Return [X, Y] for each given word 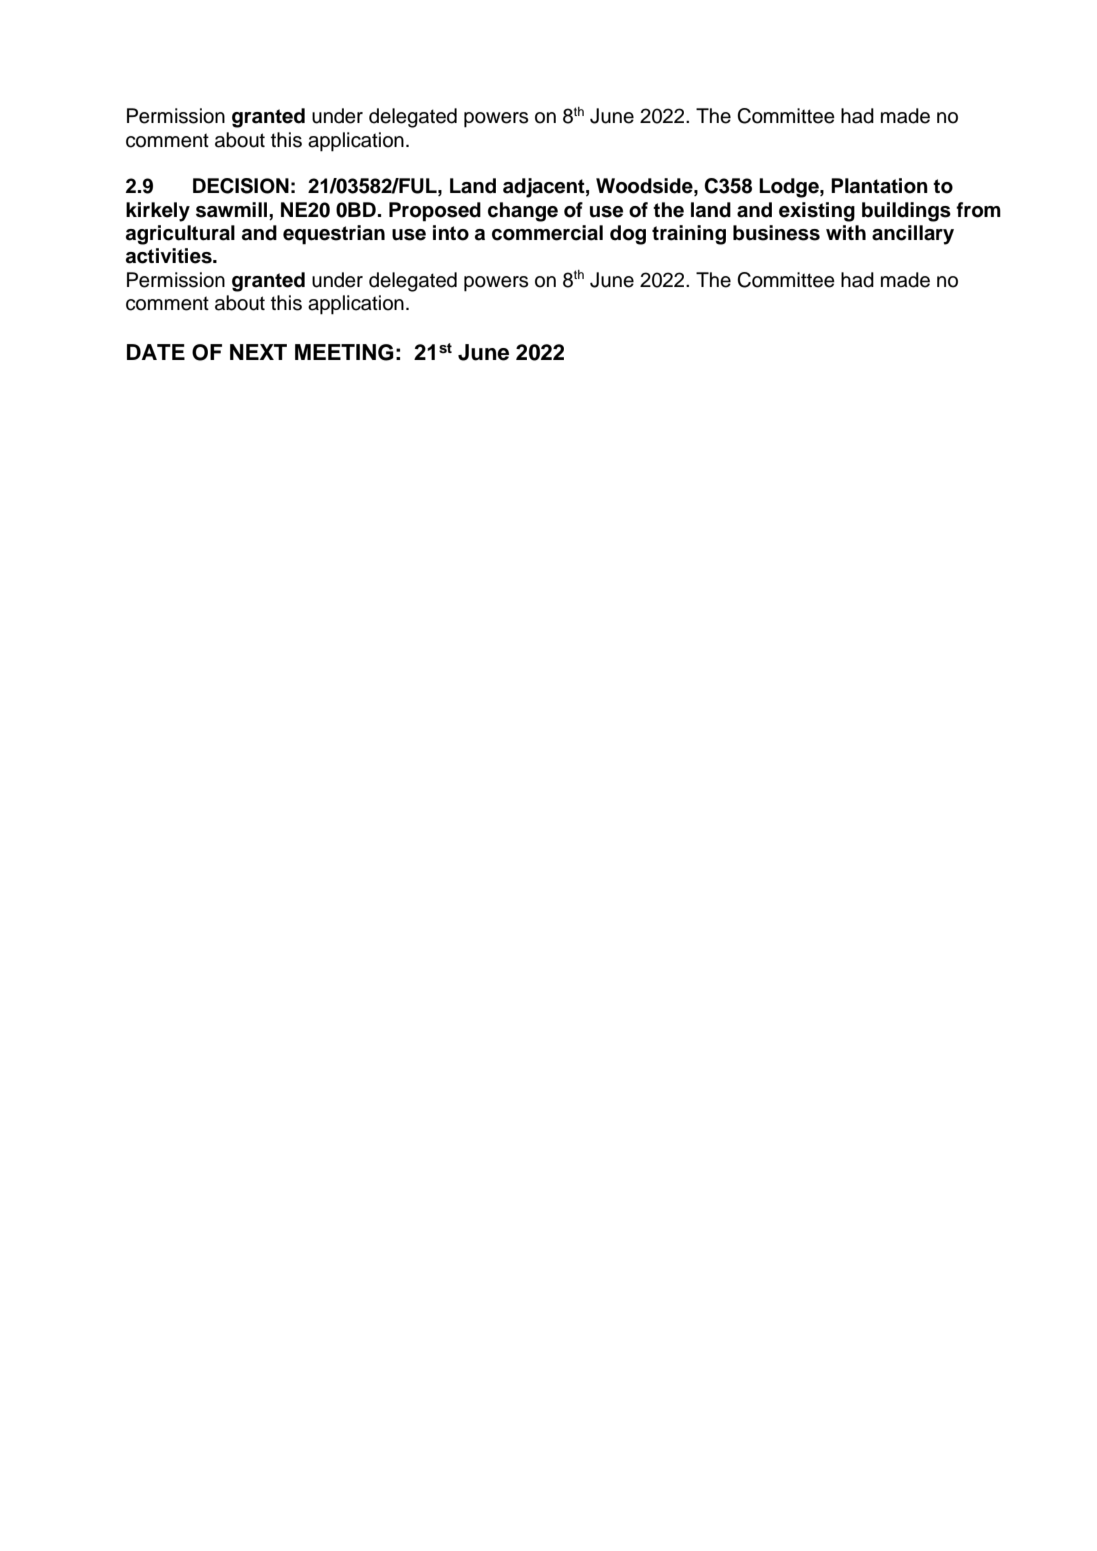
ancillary [913, 235]
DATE [156, 352]
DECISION [241, 186]
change [523, 212]
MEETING [344, 352]
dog [628, 235]
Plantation [879, 186]
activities [170, 256]
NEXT [258, 352]
